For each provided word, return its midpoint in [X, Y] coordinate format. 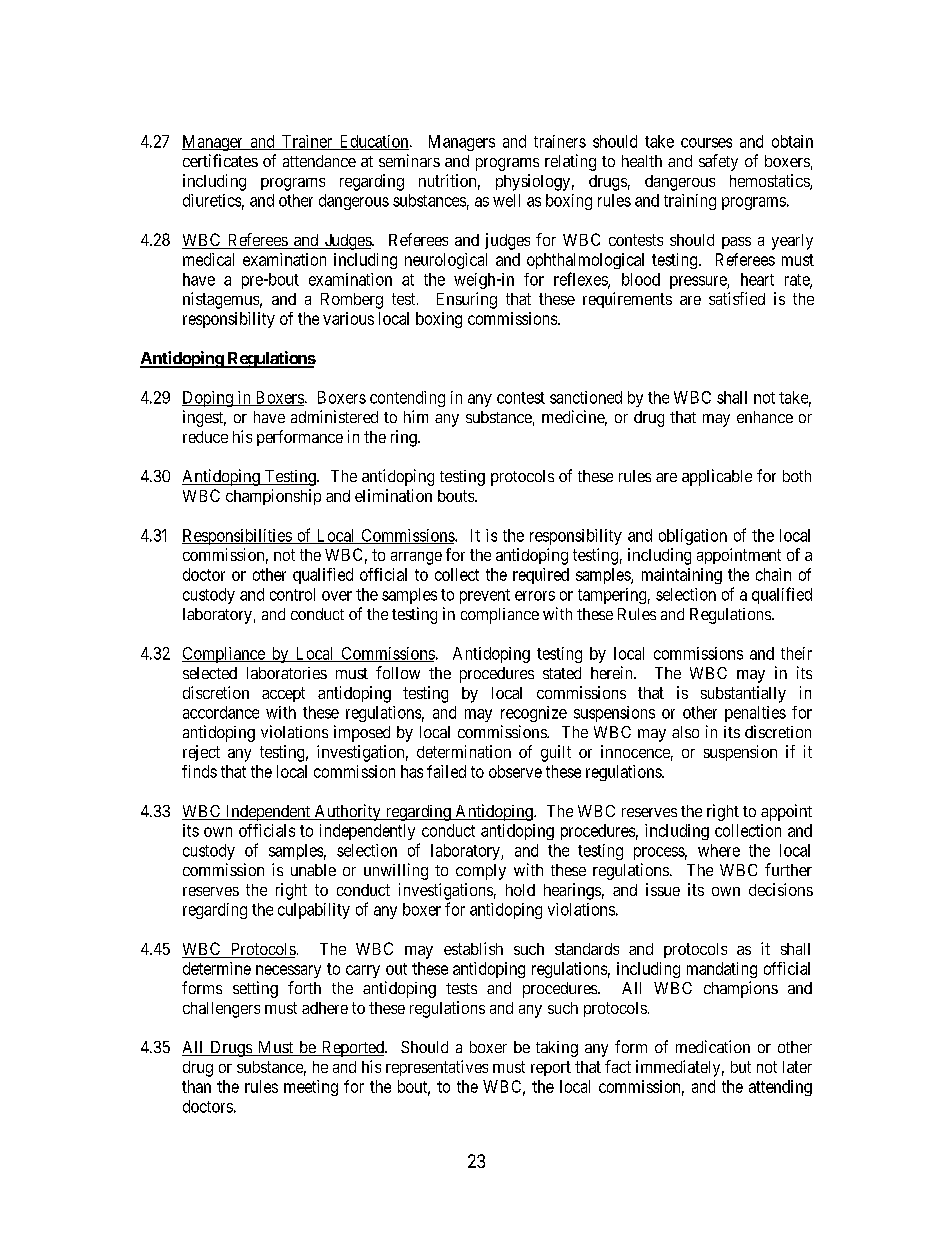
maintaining [682, 576]
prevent [485, 596]
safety [718, 162]
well [506, 200]
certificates [220, 160]
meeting [311, 1088]
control [292, 594]
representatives [437, 1068]
